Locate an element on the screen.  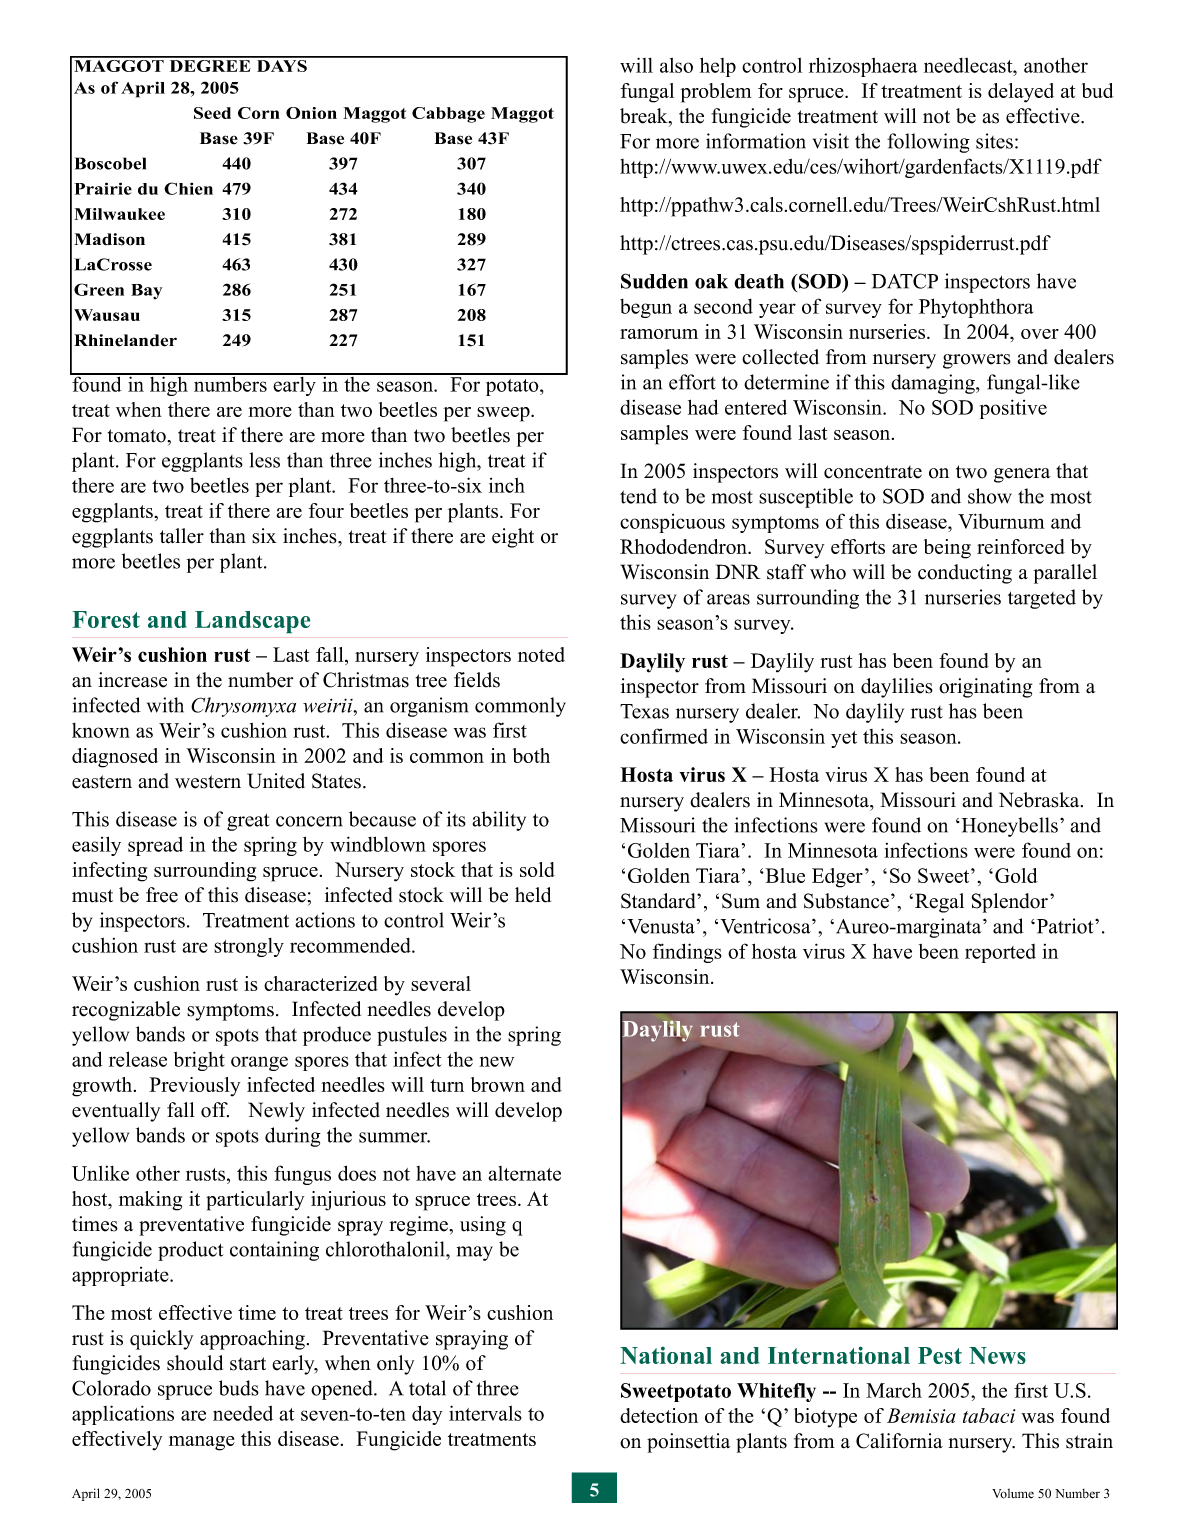
Seed is located at coordinates (212, 113).
